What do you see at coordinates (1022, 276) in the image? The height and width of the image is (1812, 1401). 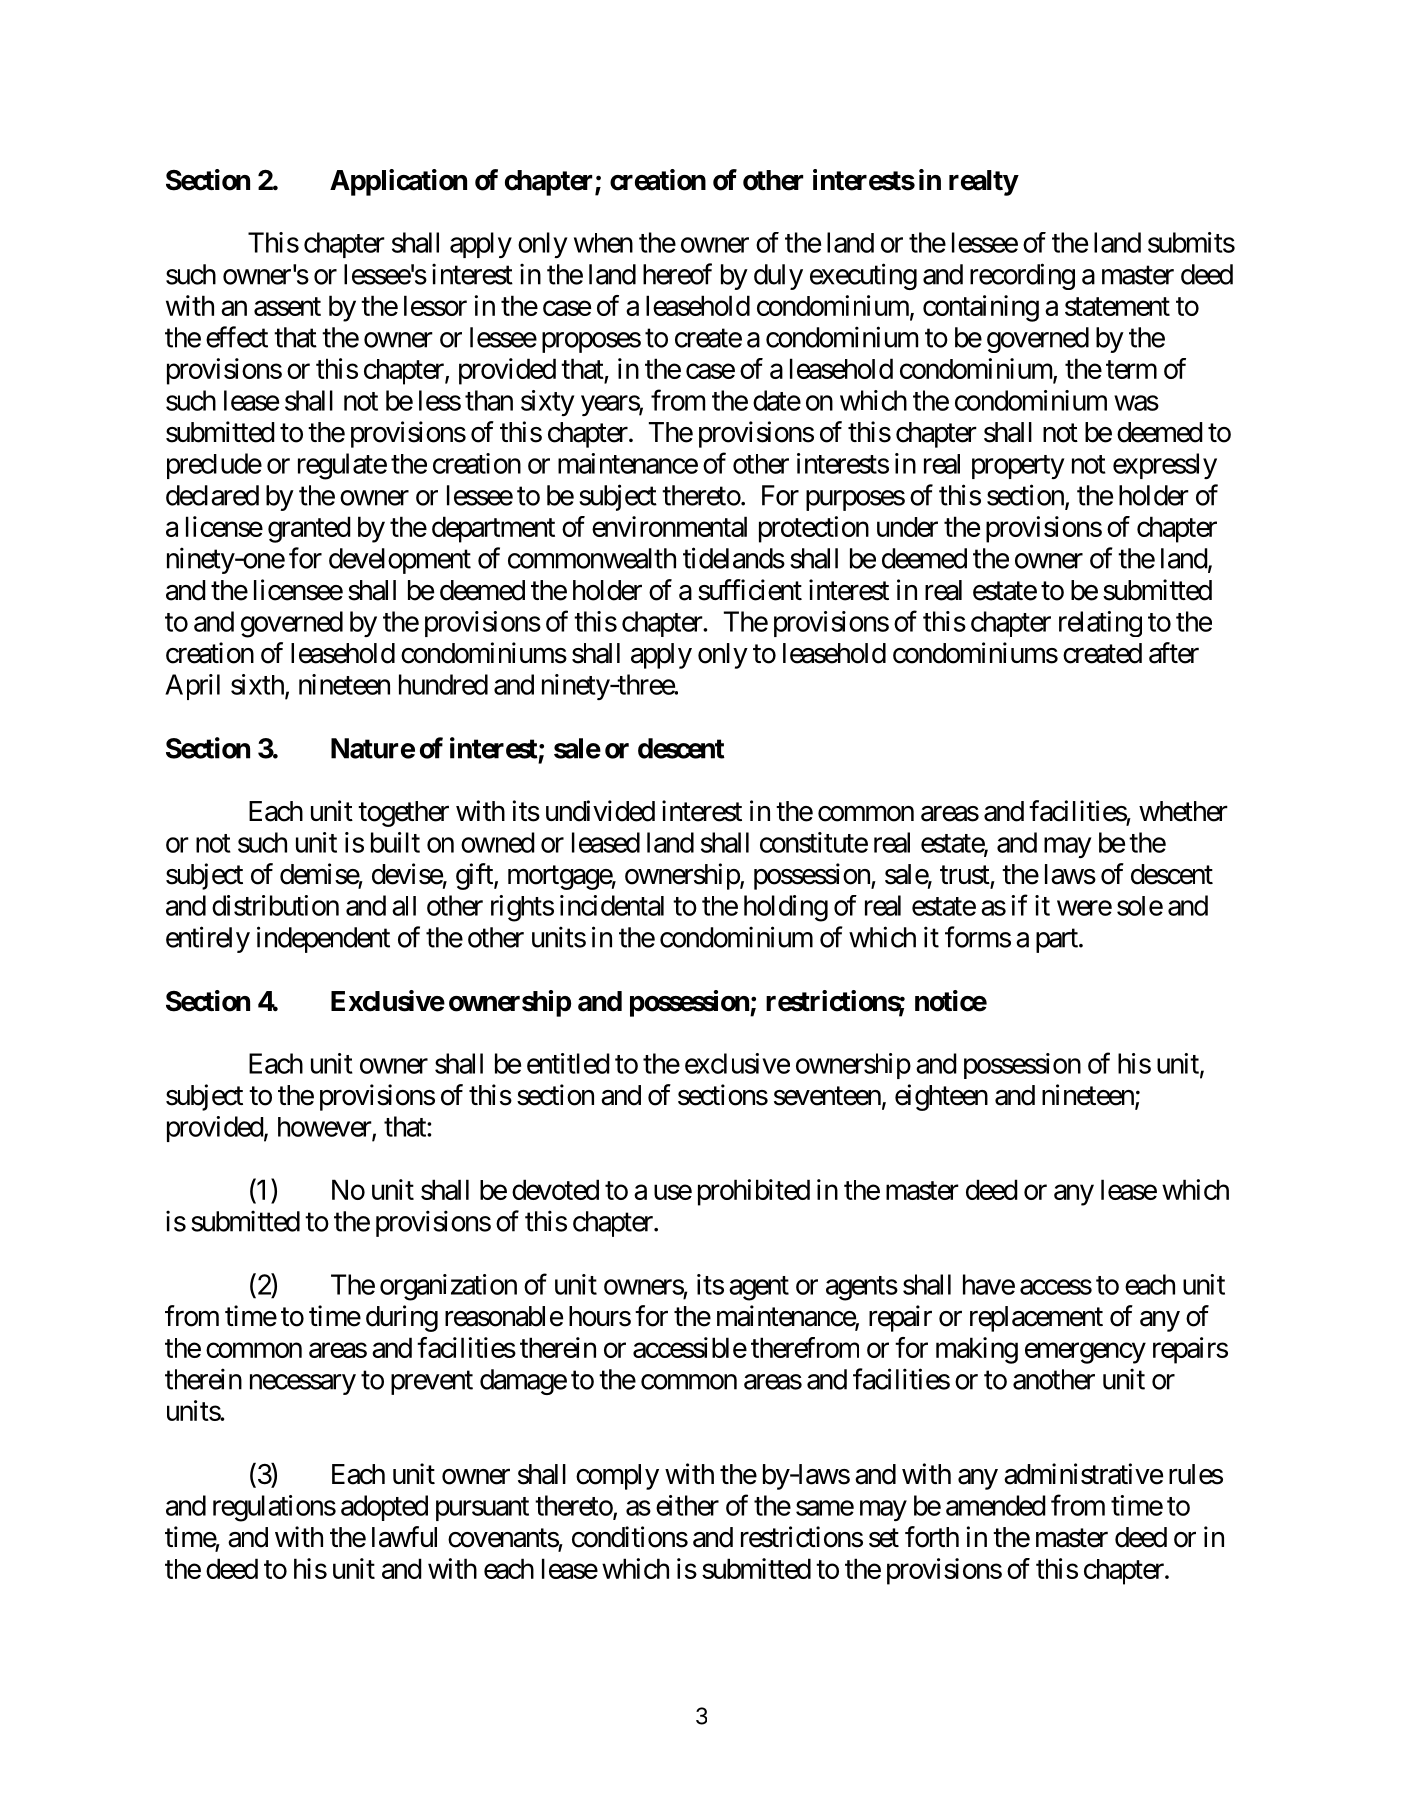 I see `recording` at bounding box center [1022, 276].
